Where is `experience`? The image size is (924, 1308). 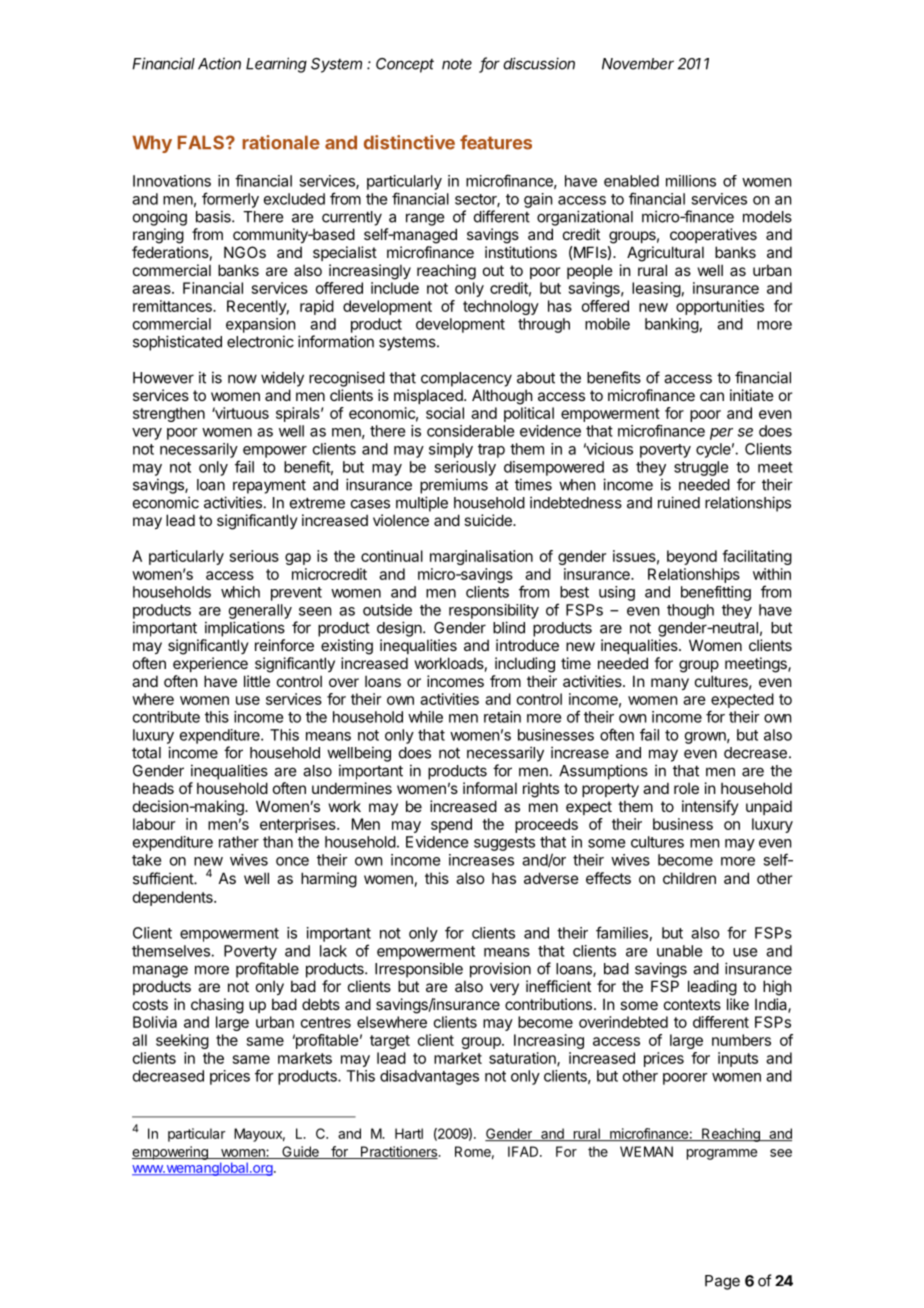 experience is located at coordinates (210, 664).
